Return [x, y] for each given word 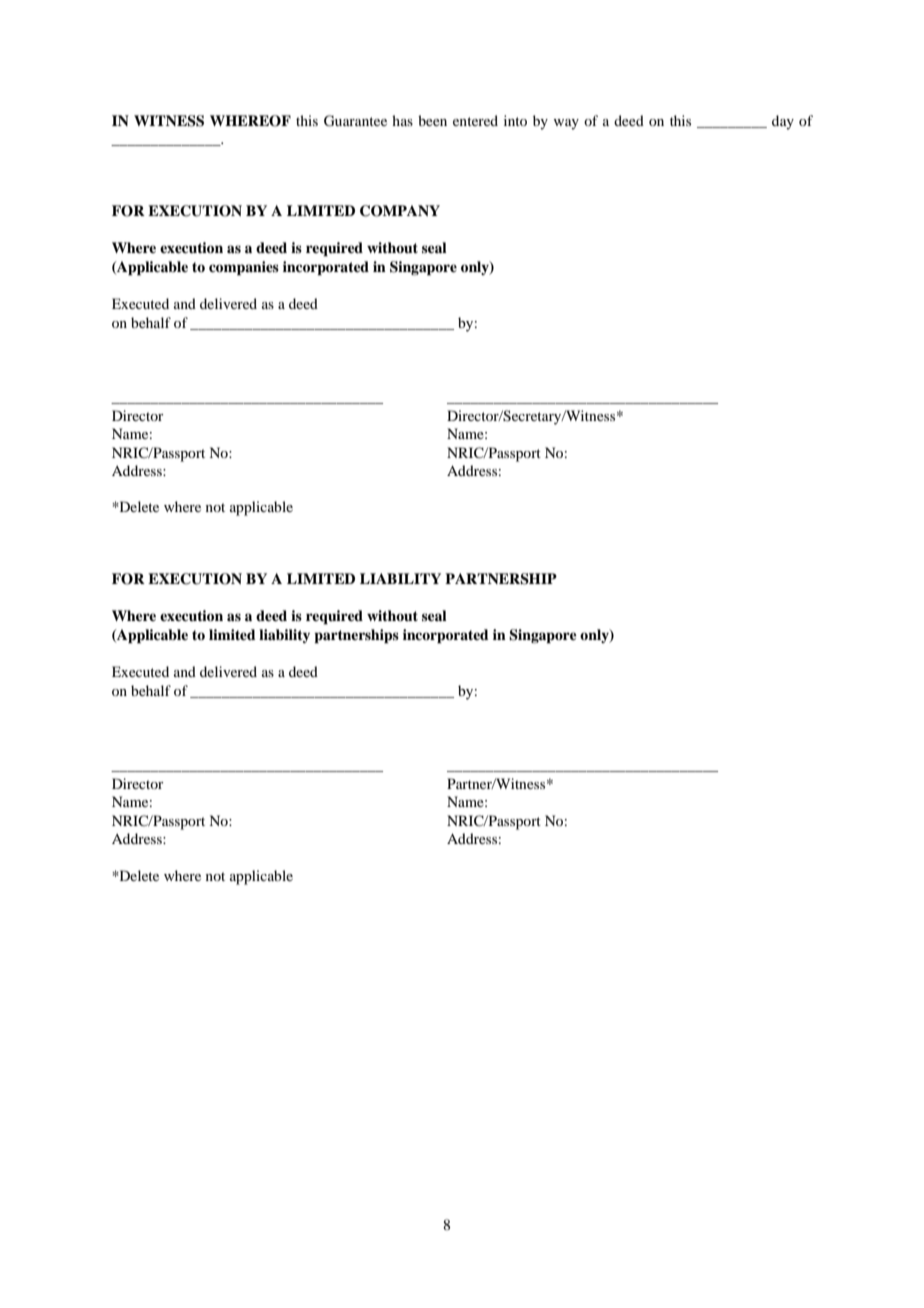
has [402, 120]
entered [475, 120]
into [515, 120]
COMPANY [400, 211]
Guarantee [355, 121]
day [783, 122]
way [566, 124]
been [432, 120]
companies [244, 268]
